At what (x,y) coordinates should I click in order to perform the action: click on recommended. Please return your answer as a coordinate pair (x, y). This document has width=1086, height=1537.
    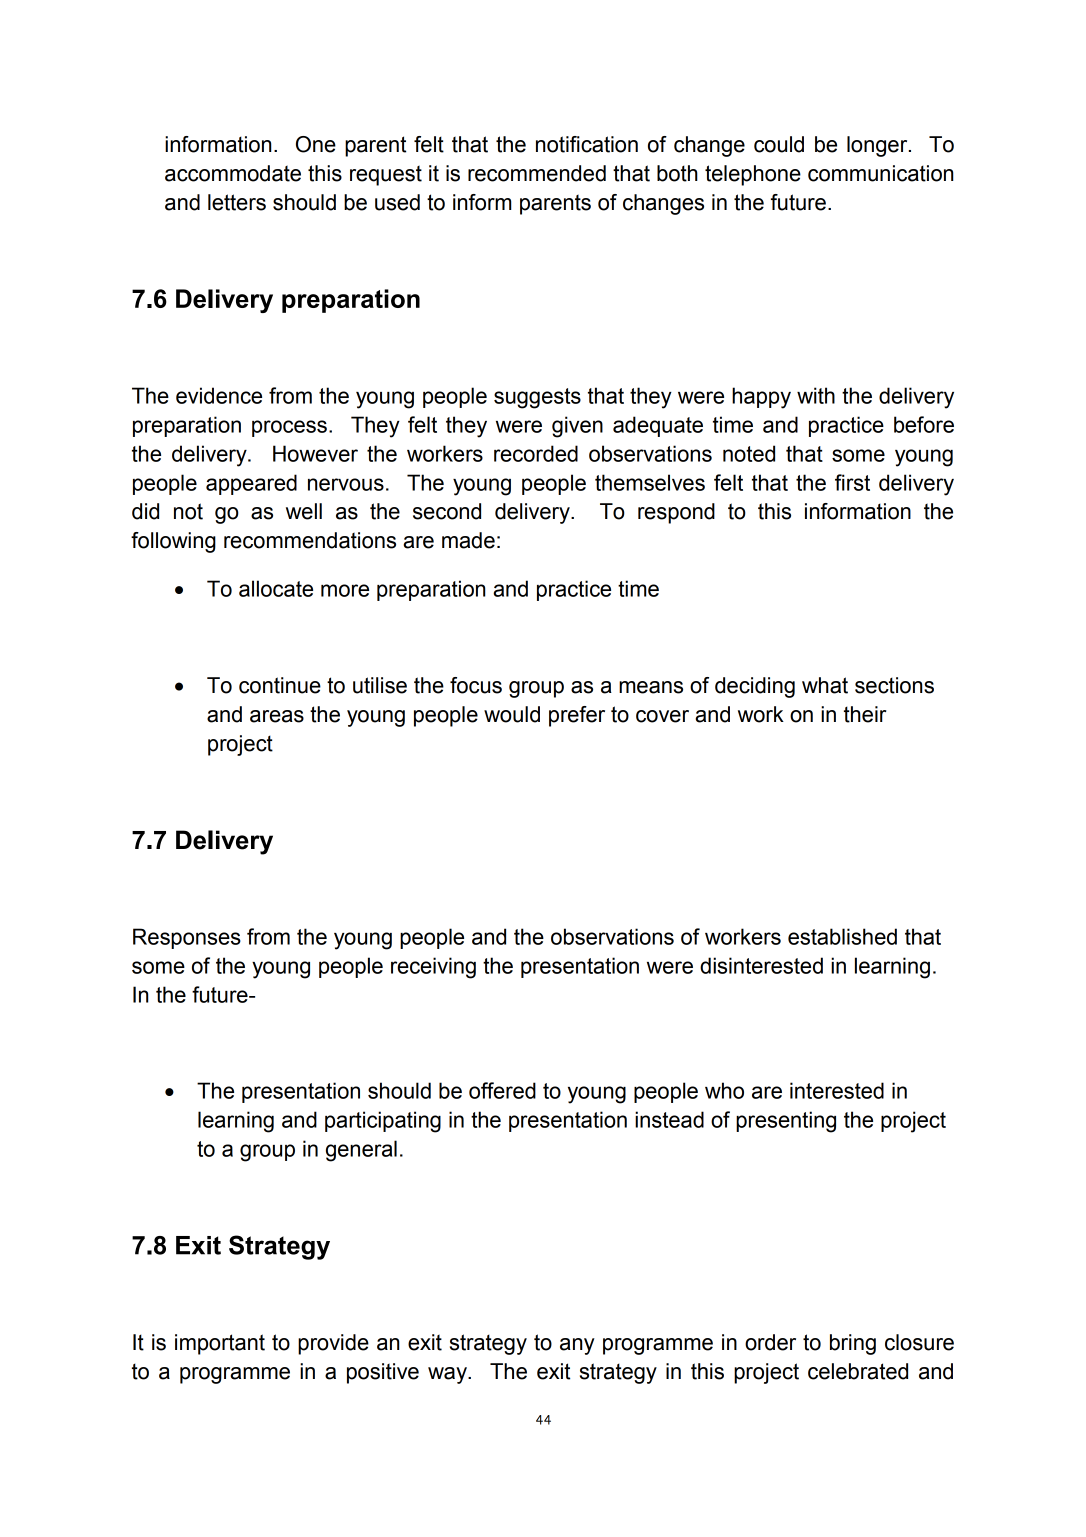
    Looking at the image, I should click on (537, 173).
